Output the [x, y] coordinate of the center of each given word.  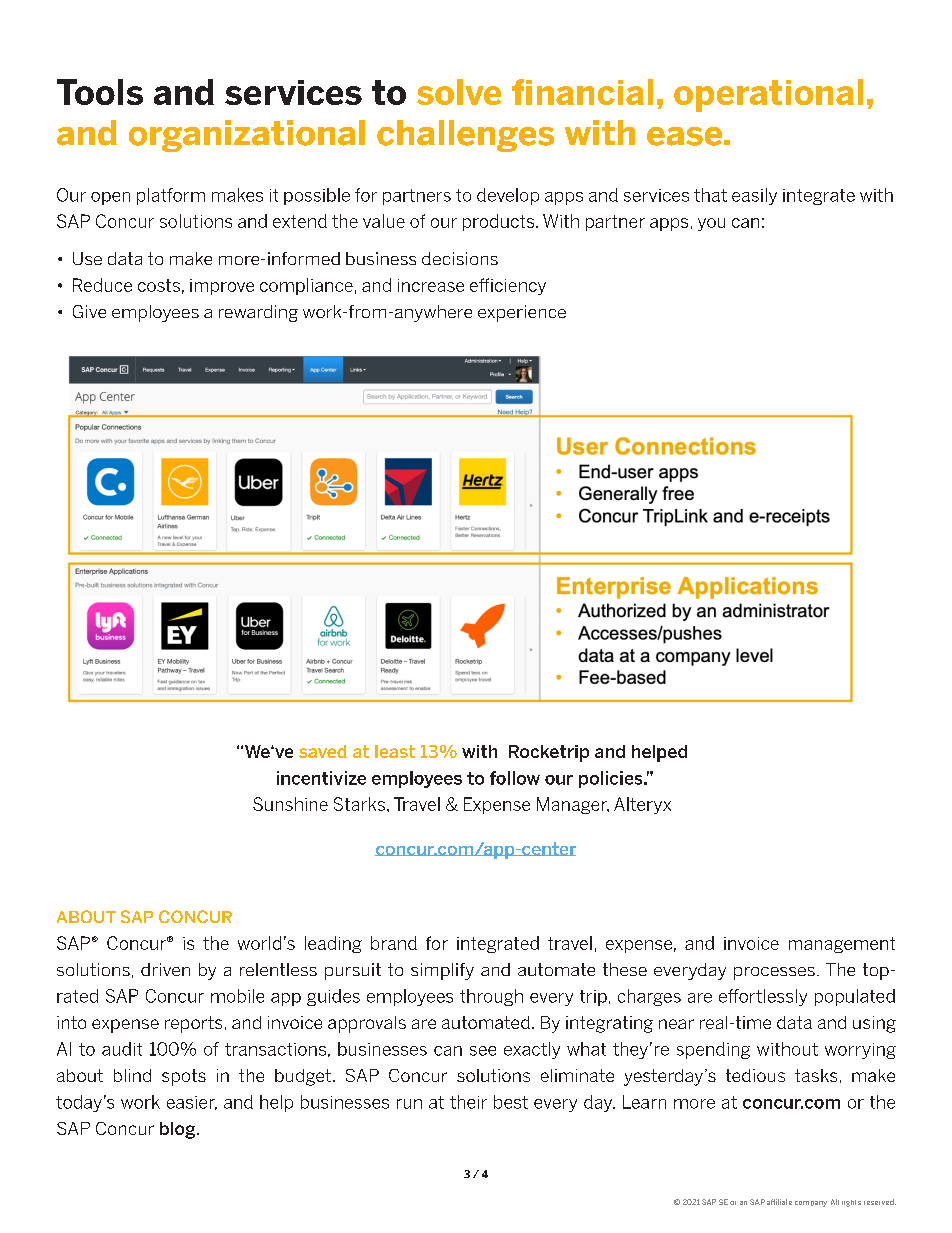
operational [768, 95]
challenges [465, 136]
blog [179, 1130]
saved [323, 751]
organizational [247, 136]
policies [612, 779]
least [395, 751]
